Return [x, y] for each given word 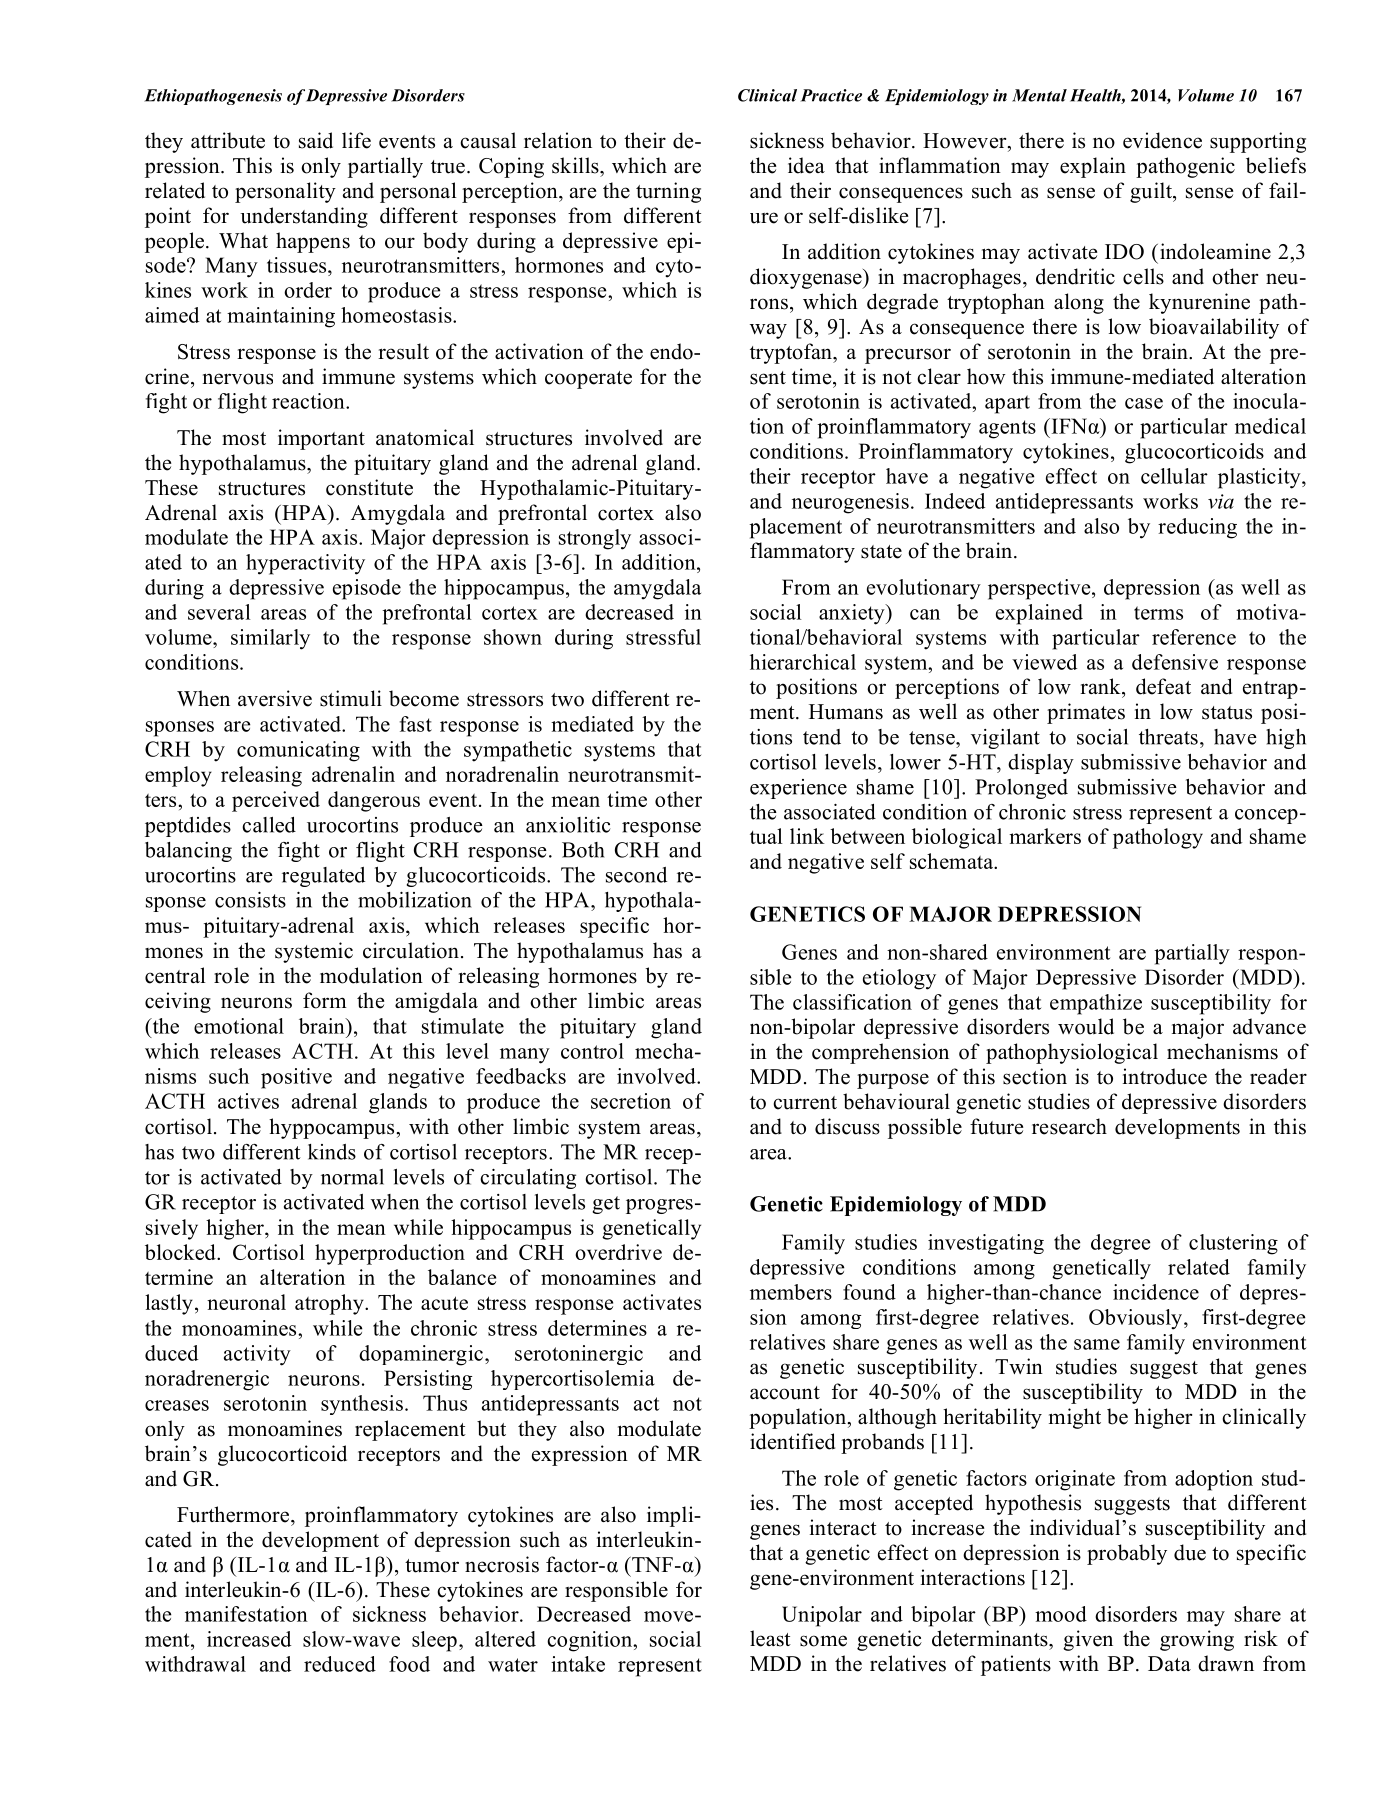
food [409, 1664]
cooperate [588, 380]
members [791, 1292]
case [1144, 403]
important [321, 439]
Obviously [1135, 1319]
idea [806, 165]
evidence [1162, 140]
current [805, 1103]
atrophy [330, 1304]
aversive [275, 698]
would [1086, 1026]
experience [798, 789]
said [316, 140]
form [325, 1000]
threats [1168, 737]
